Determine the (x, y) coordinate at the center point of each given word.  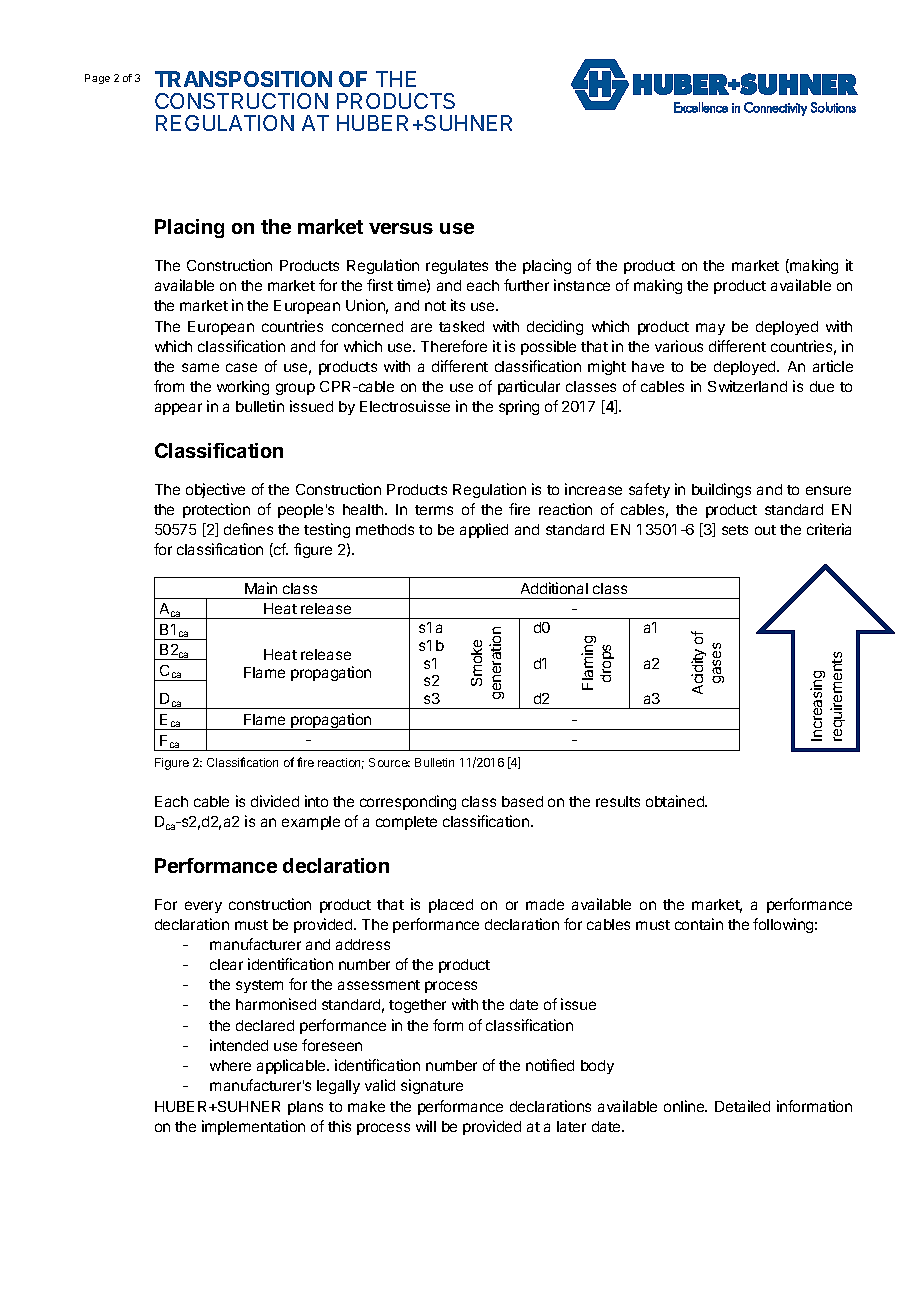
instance (582, 285)
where (230, 1065)
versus (401, 228)
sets (735, 530)
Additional (554, 588)
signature (432, 1086)
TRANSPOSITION (243, 79)
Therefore (454, 346)
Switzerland (747, 386)
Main (261, 588)
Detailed (742, 1106)
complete (406, 823)
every (203, 907)
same (200, 367)
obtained (676, 801)
